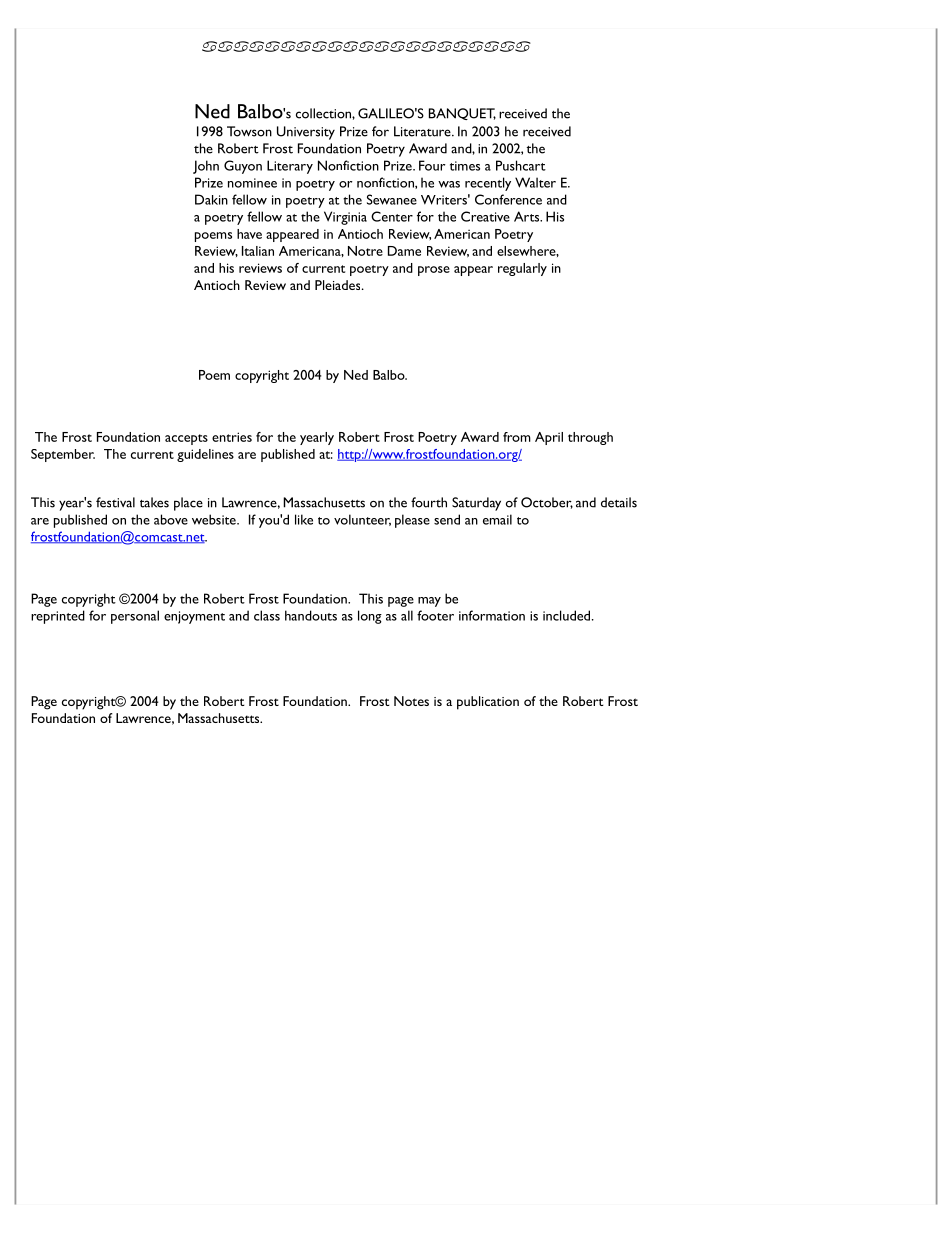  Describe the element at coordinates (365, 251) in the screenshot. I see `Notre` at that location.
